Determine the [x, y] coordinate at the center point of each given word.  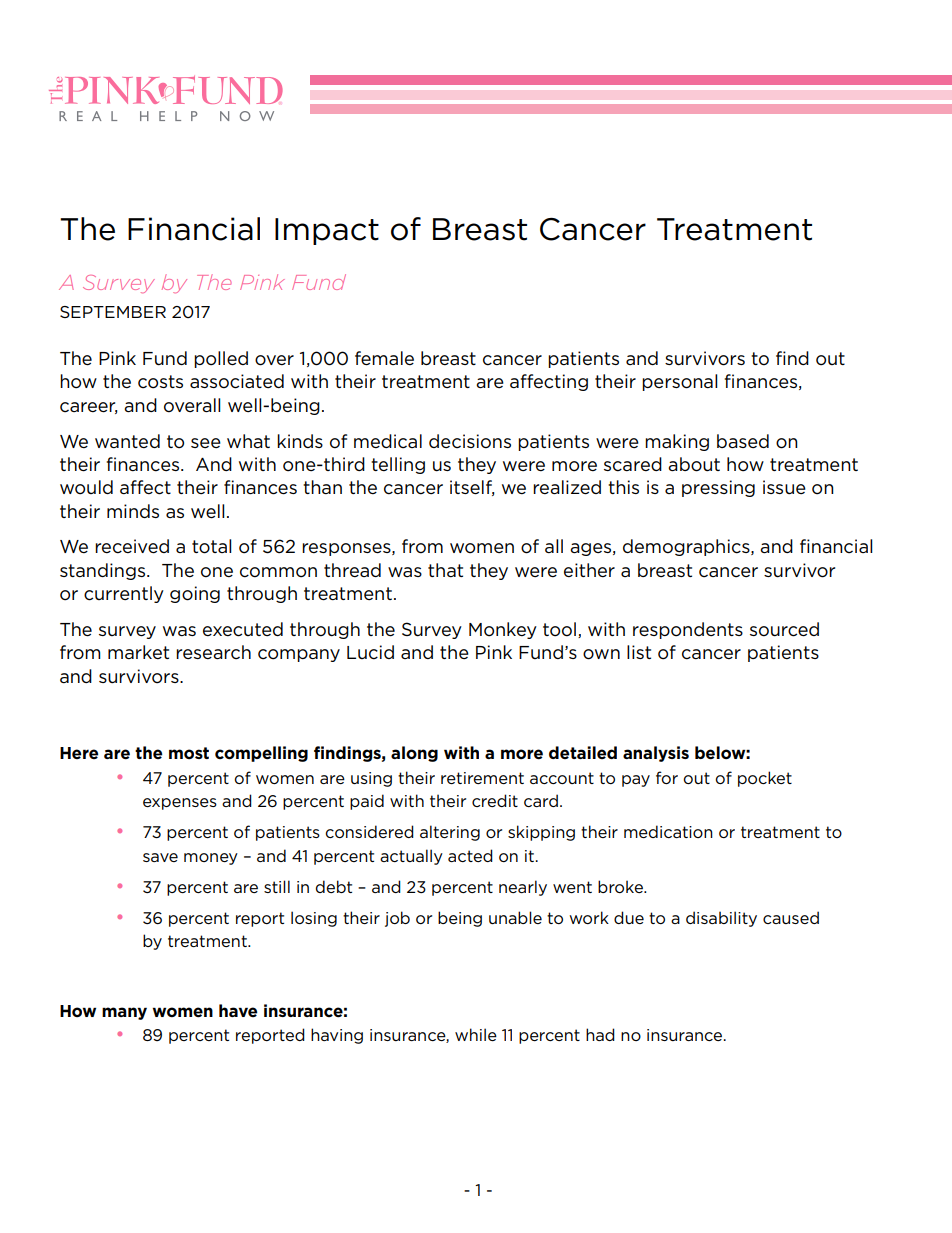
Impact [327, 231]
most [189, 753]
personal [680, 382]
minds [133, 511]
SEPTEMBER [113, 312]
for [667, 777]
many [124, 1013]
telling [398, 465]
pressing [718, 488]
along [414, 754]
